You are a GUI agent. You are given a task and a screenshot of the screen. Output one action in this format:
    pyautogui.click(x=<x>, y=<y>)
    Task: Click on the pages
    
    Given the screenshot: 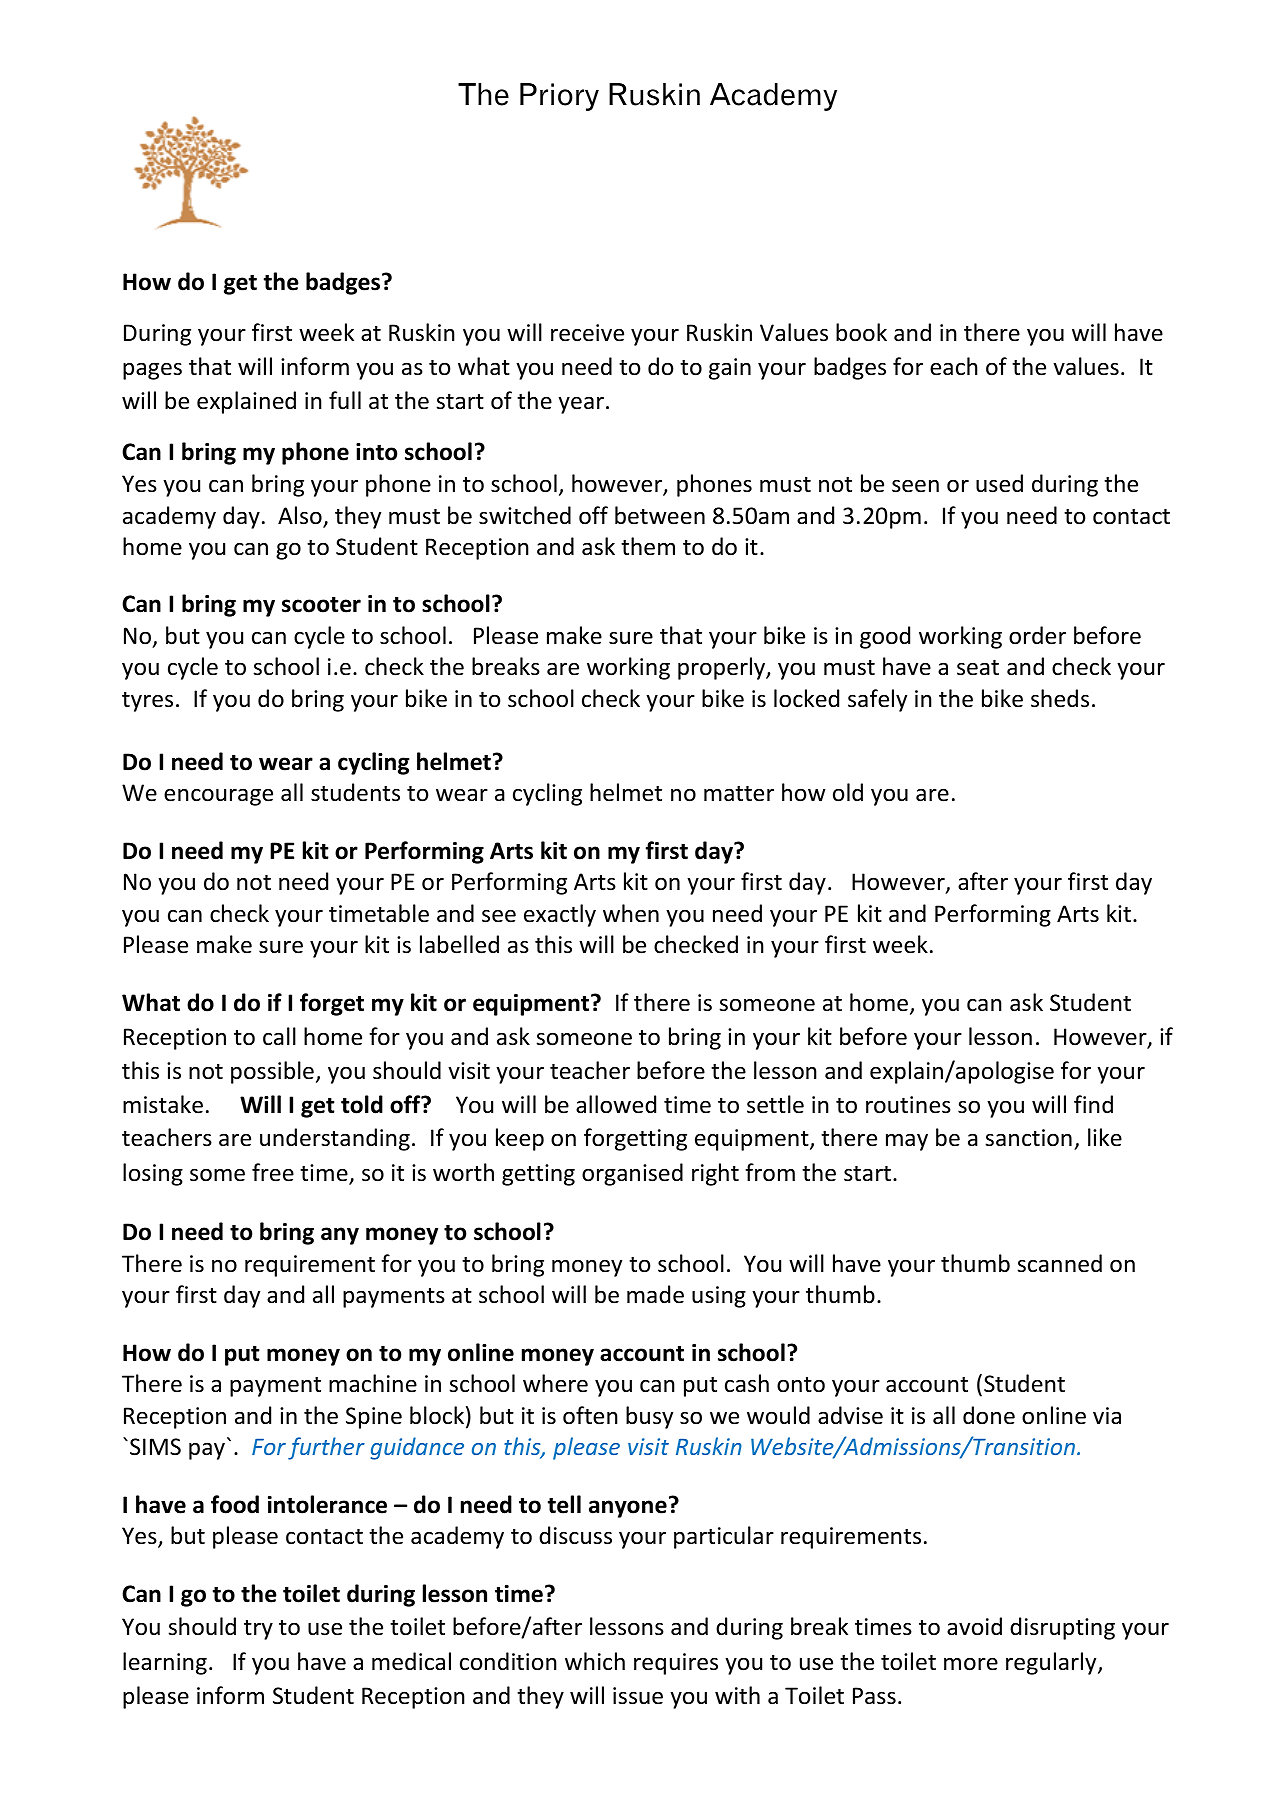 What is the action you would take?
    pyautogui.click(x=152, y=371)
